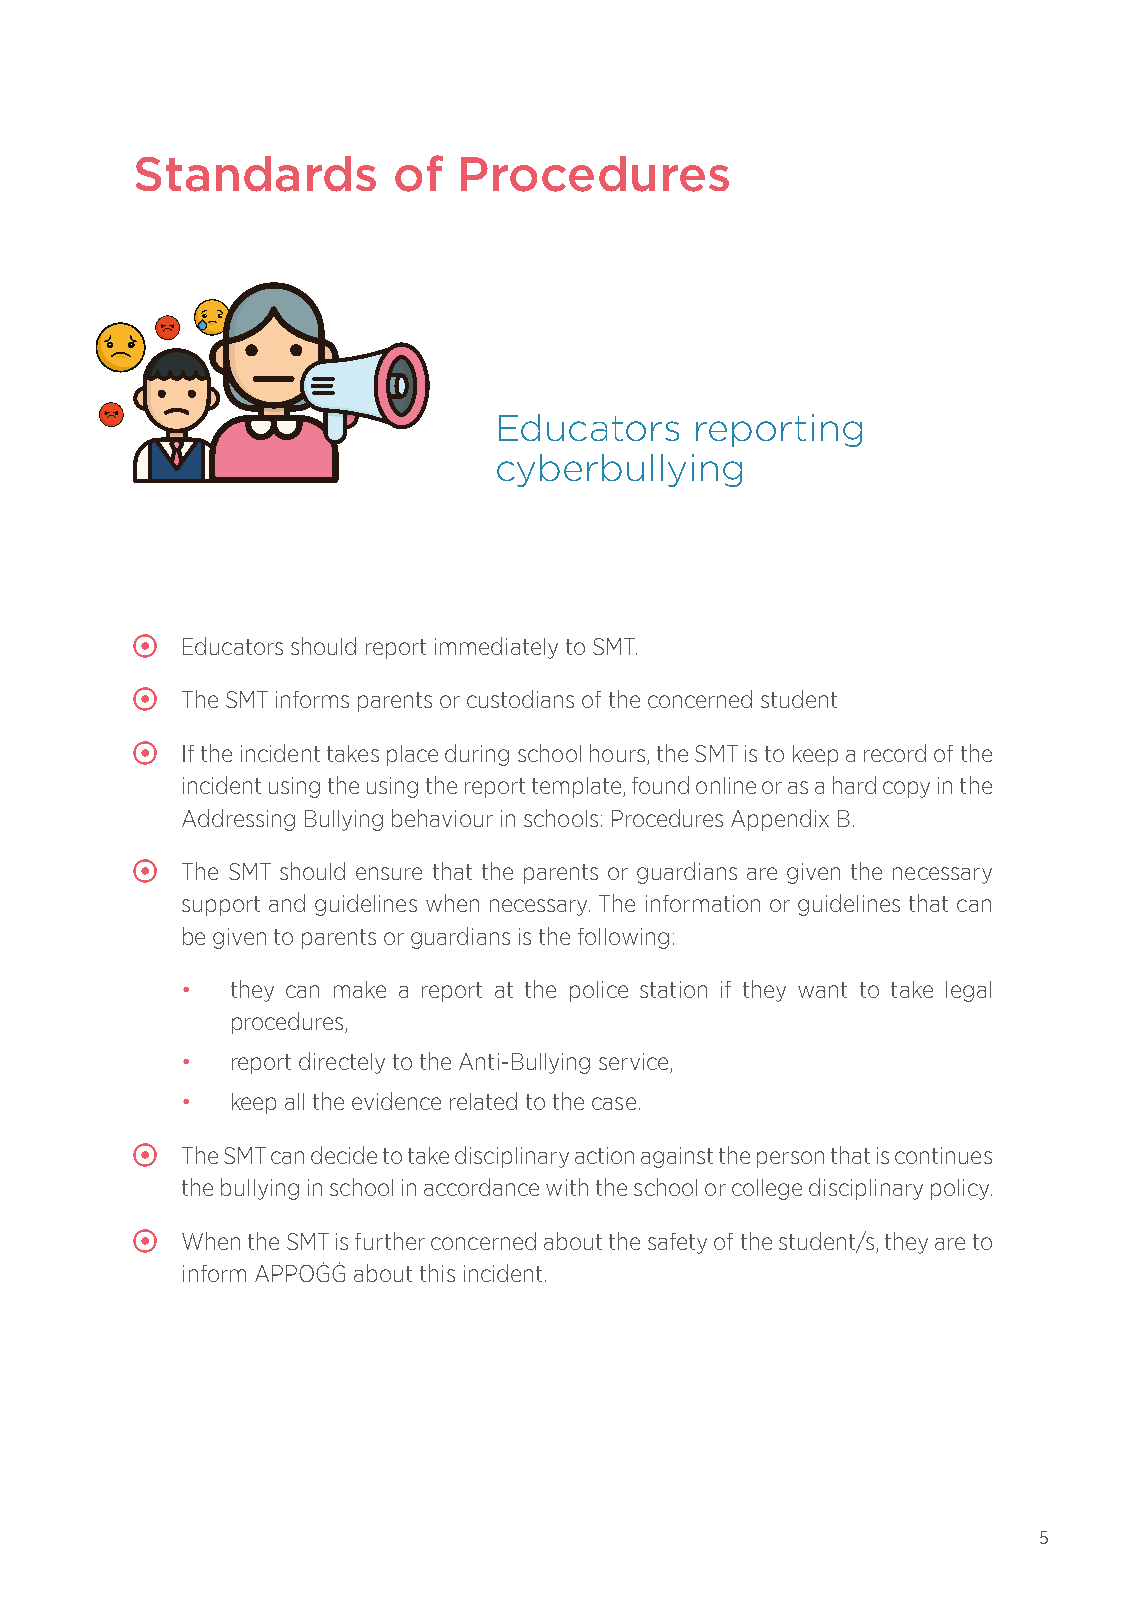  What do you see at coordinates (256, 174) in the screenshot?
I see `Standards` at bounding box center [256, 174].
